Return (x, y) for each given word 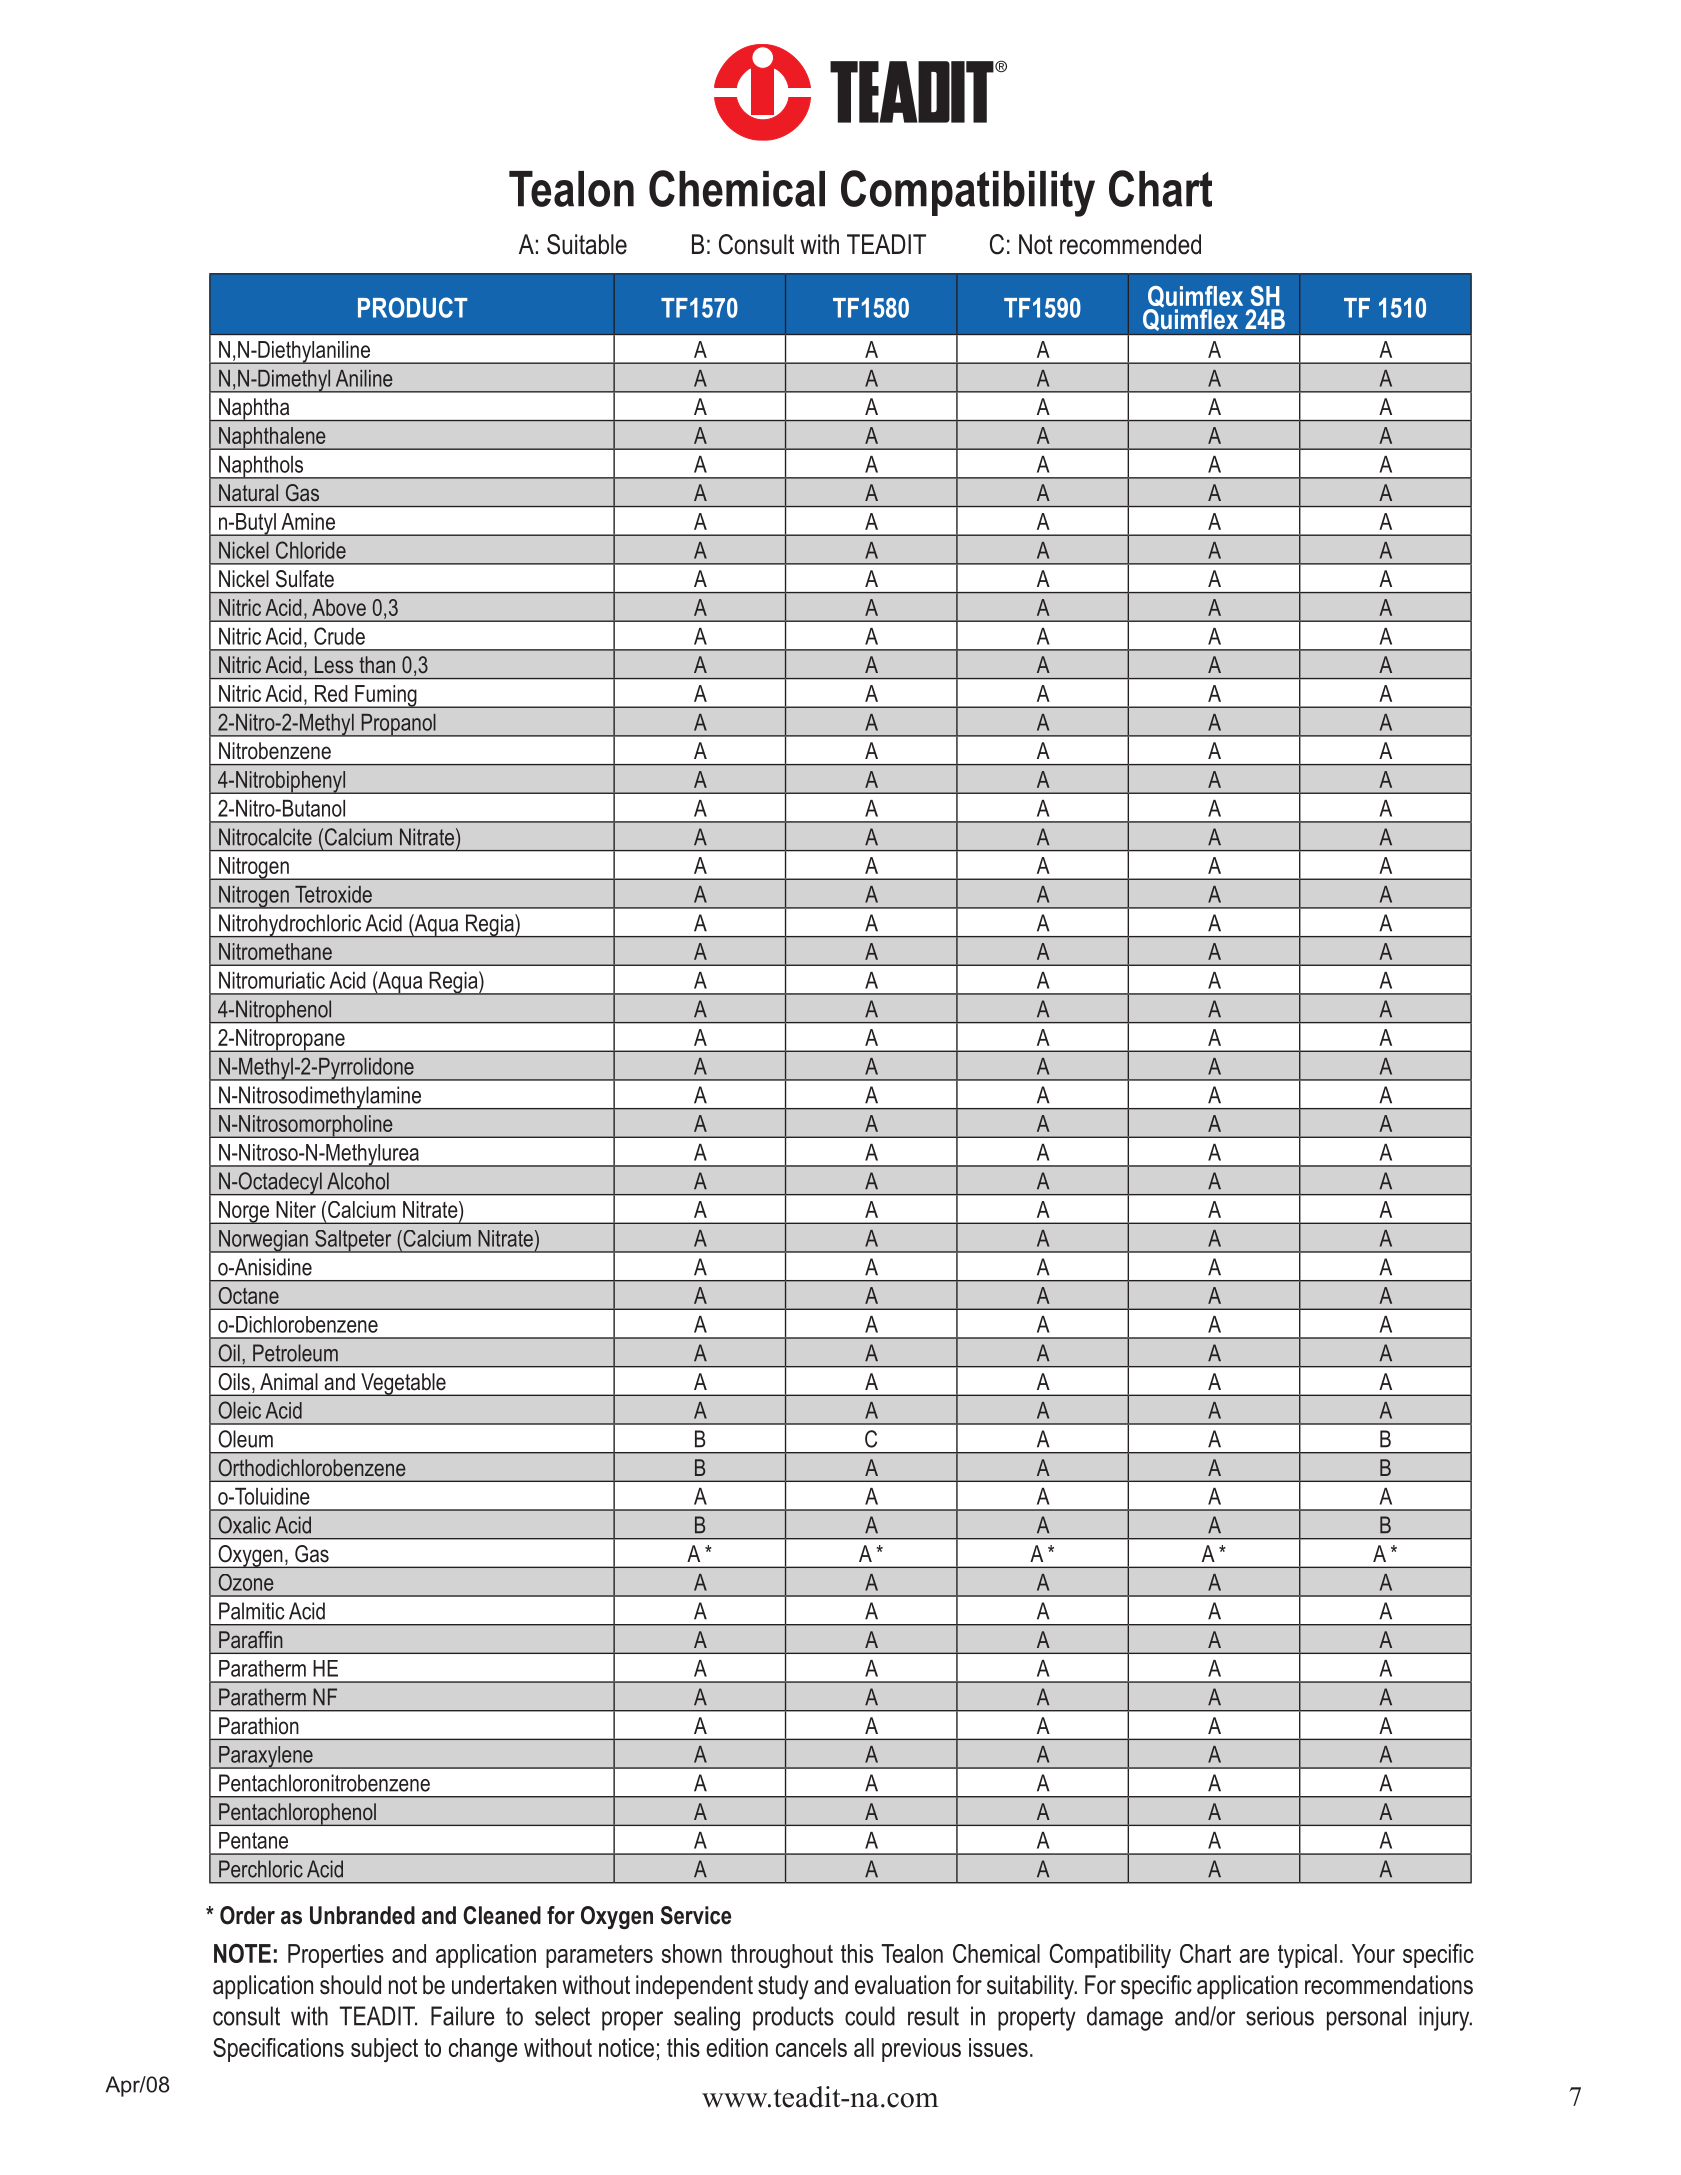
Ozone (246, 1582)
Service (696, 1915)
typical (1307, 1956)
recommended (1130, 244)
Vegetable (403, 1384)
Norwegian (263, 1241)
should (350, 1985)
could (870, 2016)
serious (1280, 2016)
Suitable (587, 244)
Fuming (386, 696)
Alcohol (358, 1181)
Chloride (311, 550)
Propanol (398, 725)
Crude (339, 636)
